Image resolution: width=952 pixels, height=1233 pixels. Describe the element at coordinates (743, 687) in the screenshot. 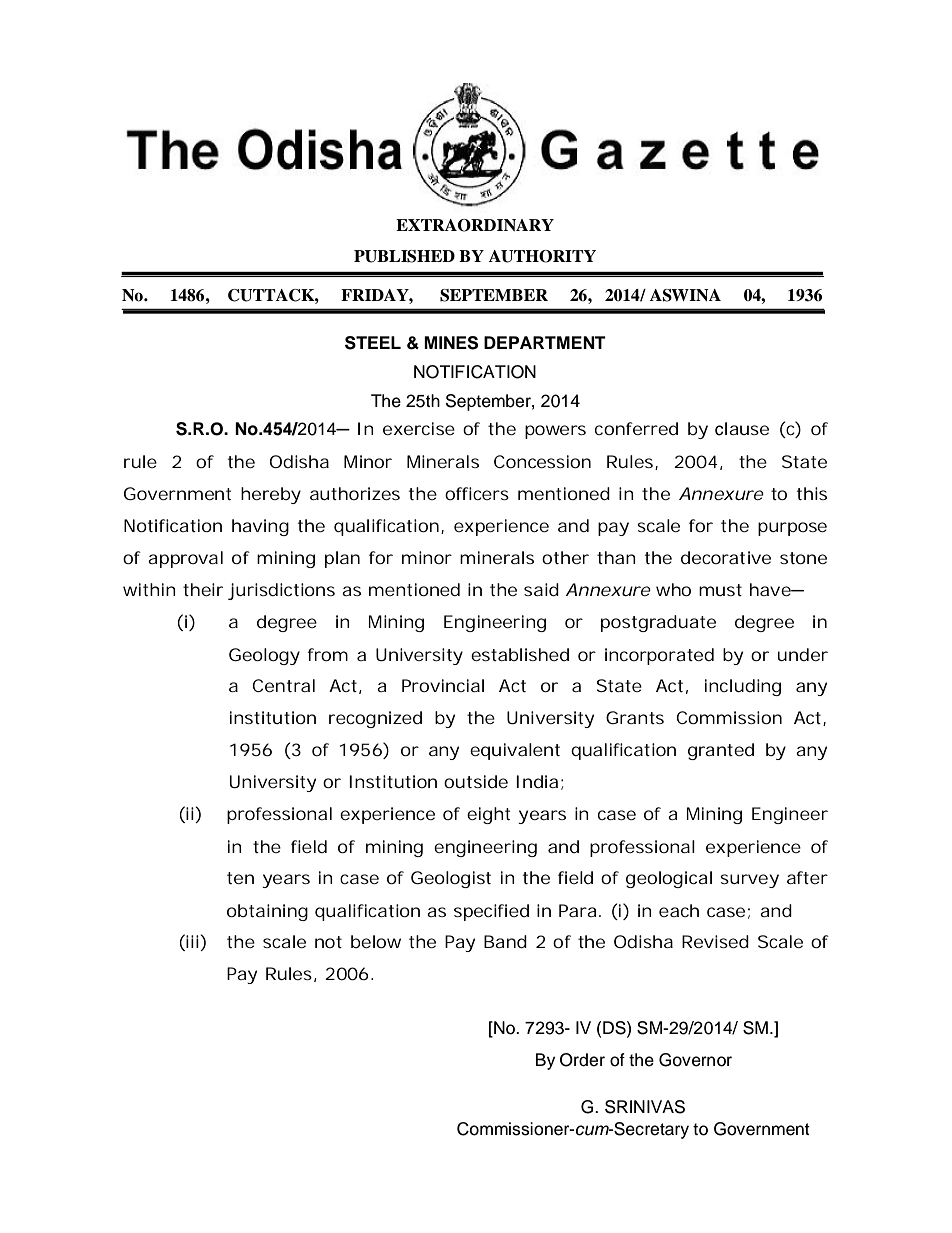

I see `including` at that location.
